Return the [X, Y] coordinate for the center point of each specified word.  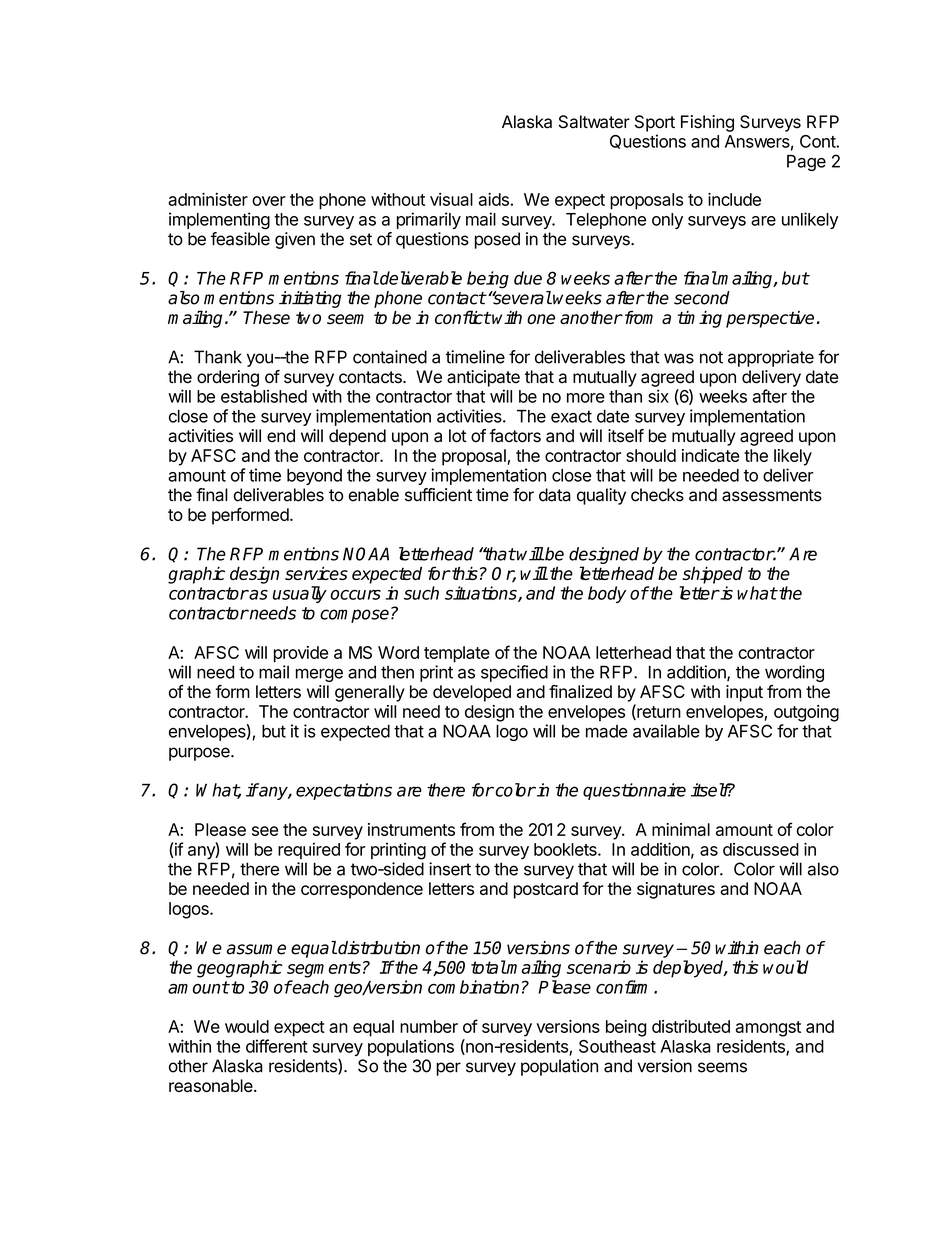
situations [482, 594]
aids [494, 199]
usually [300, 594]
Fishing [707, 123]
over [269, 201]
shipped [712, 575]
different [277, 1046]
